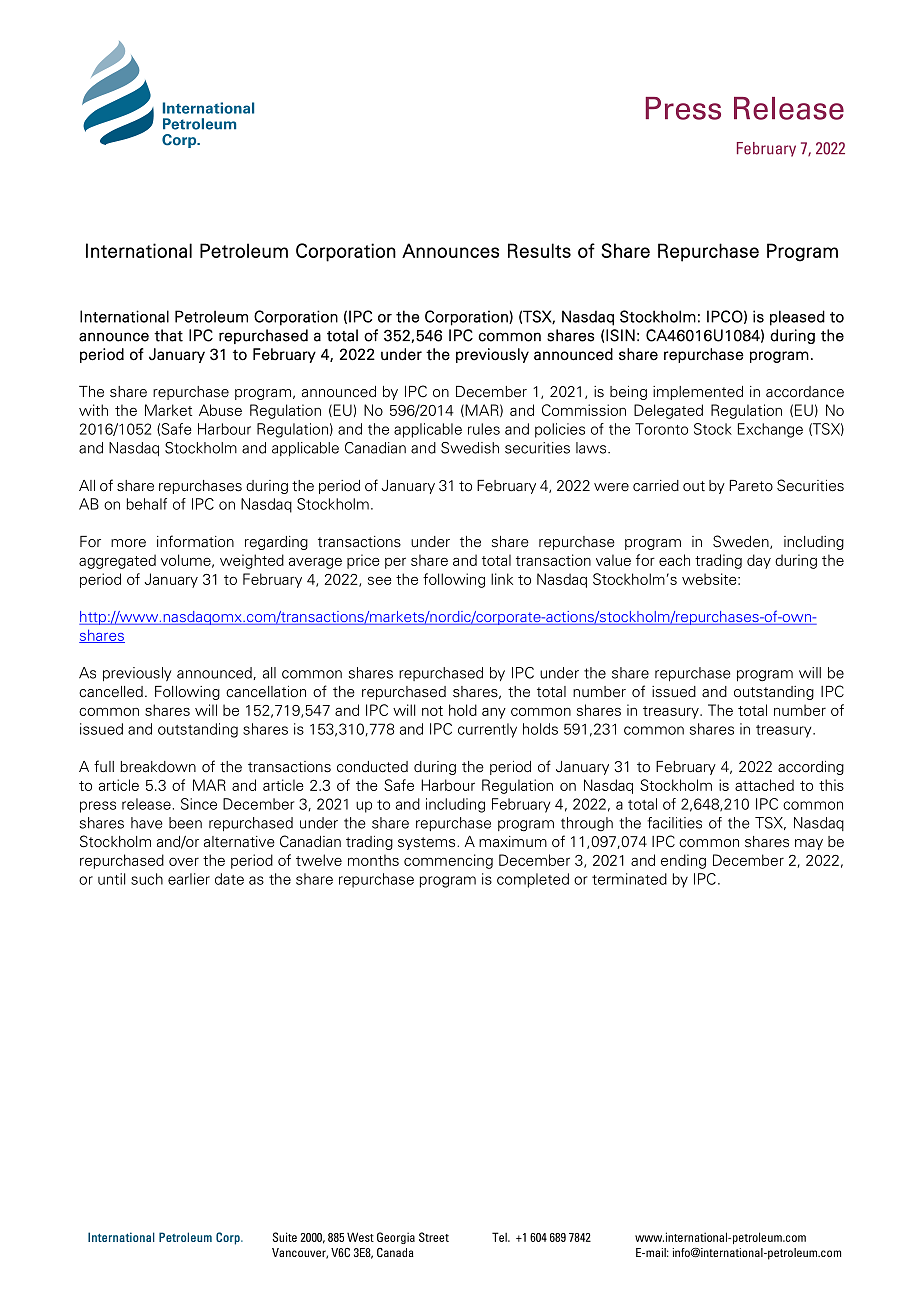 Image resolution: width=924 pixels, height=1308 pixels. I want to click on Swedish, so click(470, 448).
